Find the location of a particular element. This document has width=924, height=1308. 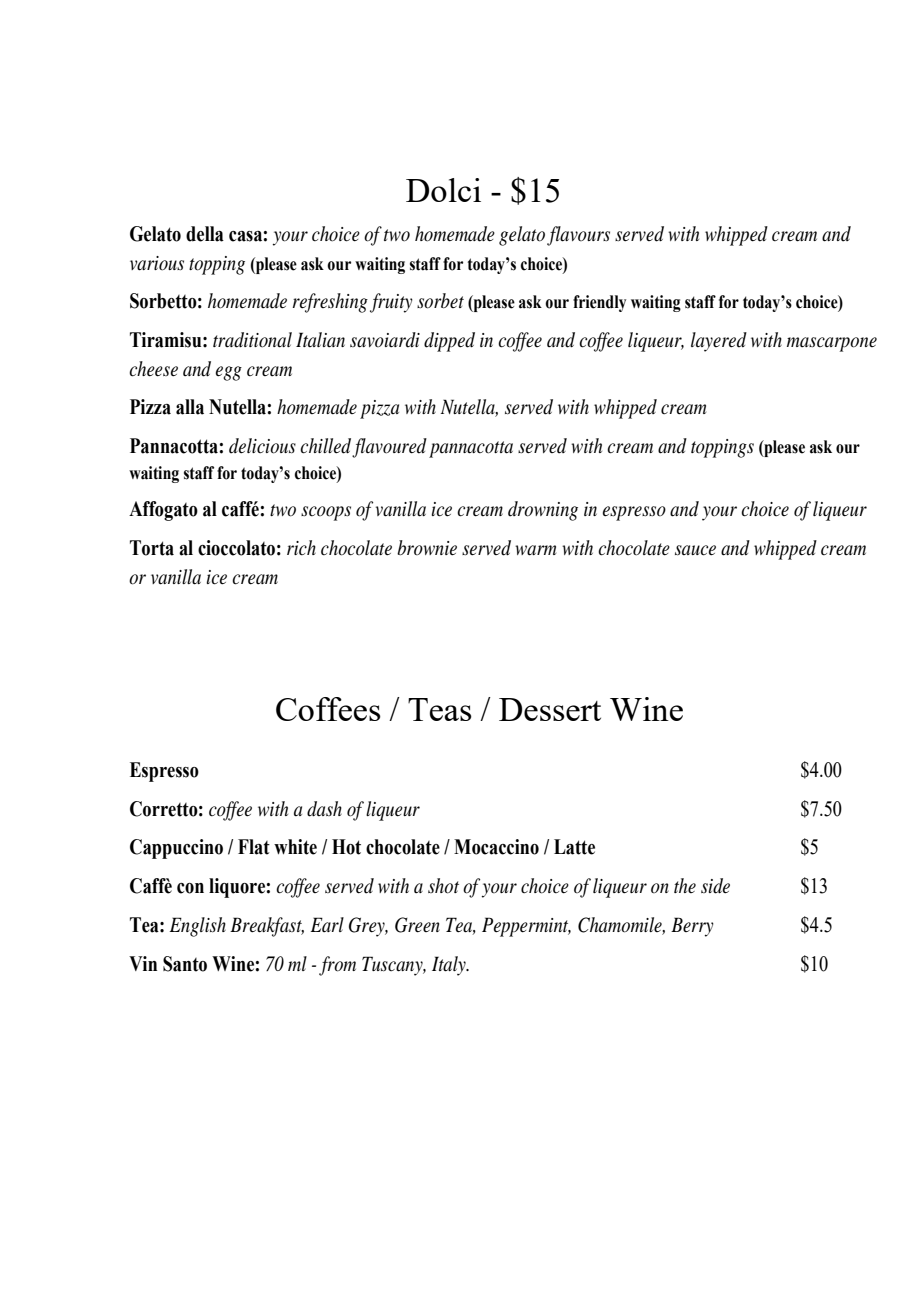

rich is located at coordinates (301, 547).
